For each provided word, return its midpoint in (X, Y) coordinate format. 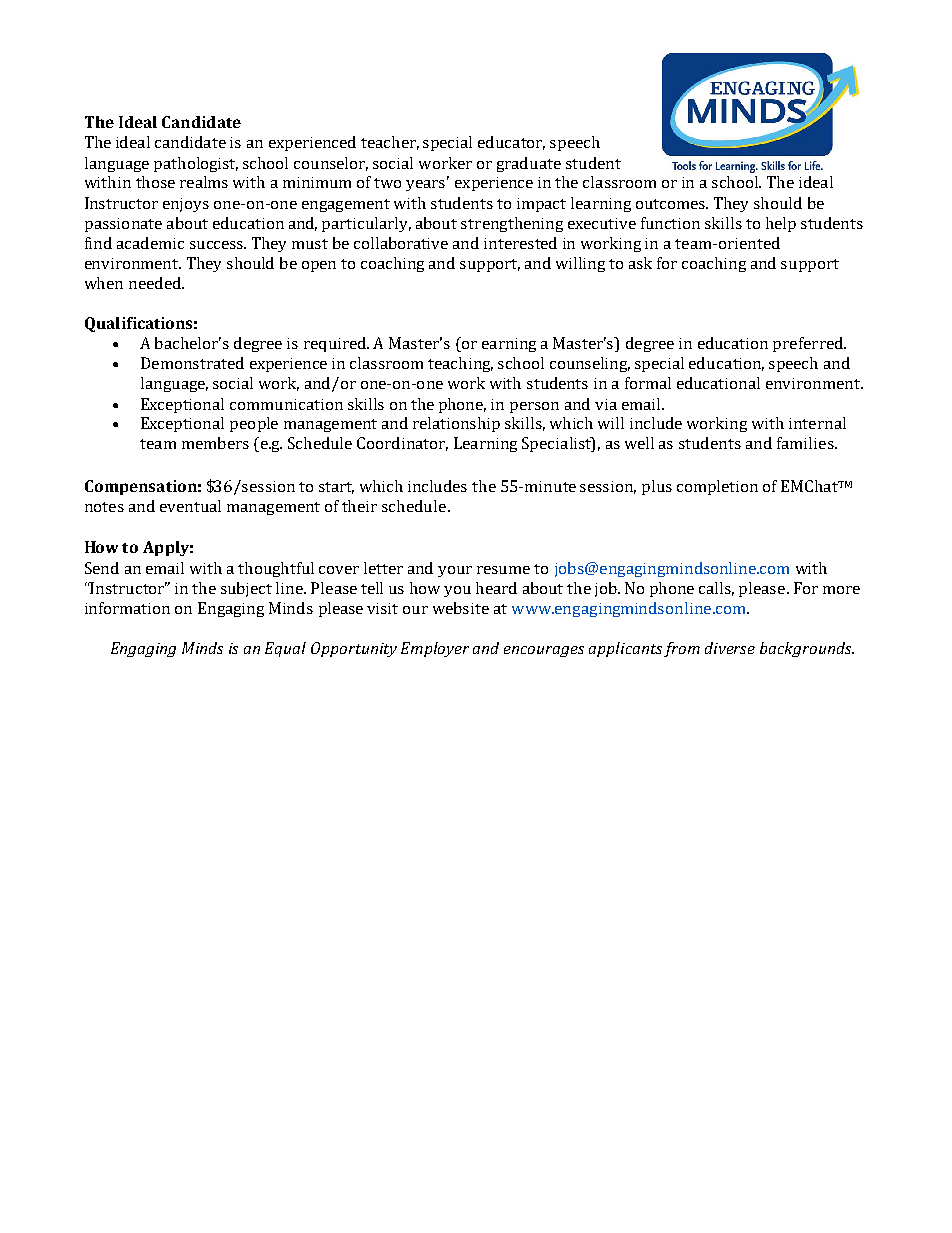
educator (511, 143)
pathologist (196, 164)
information (127, 608)
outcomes (671, 204)
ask (640, 263)
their (359, 506)
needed (156, 283)
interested (520, 243)
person (534, 407)
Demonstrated (192, 363)
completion (717, 487)
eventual (190, 506)
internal (817, 423)
